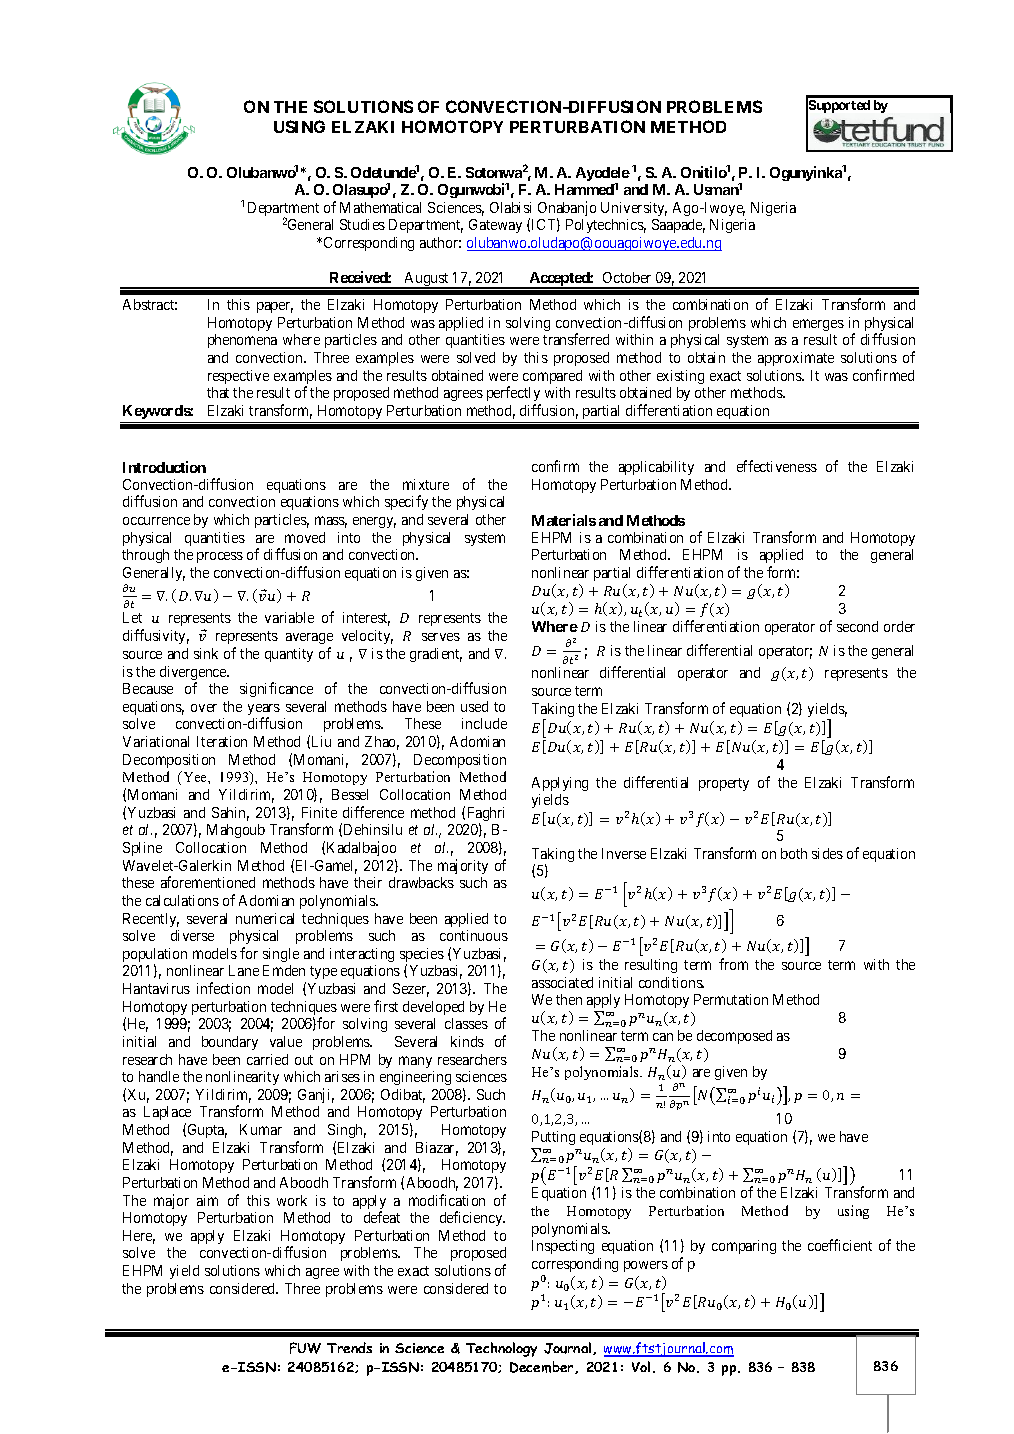  Describe the element at coordinates (230, 814) in the screenshot. I see `Sahin` at that location.
